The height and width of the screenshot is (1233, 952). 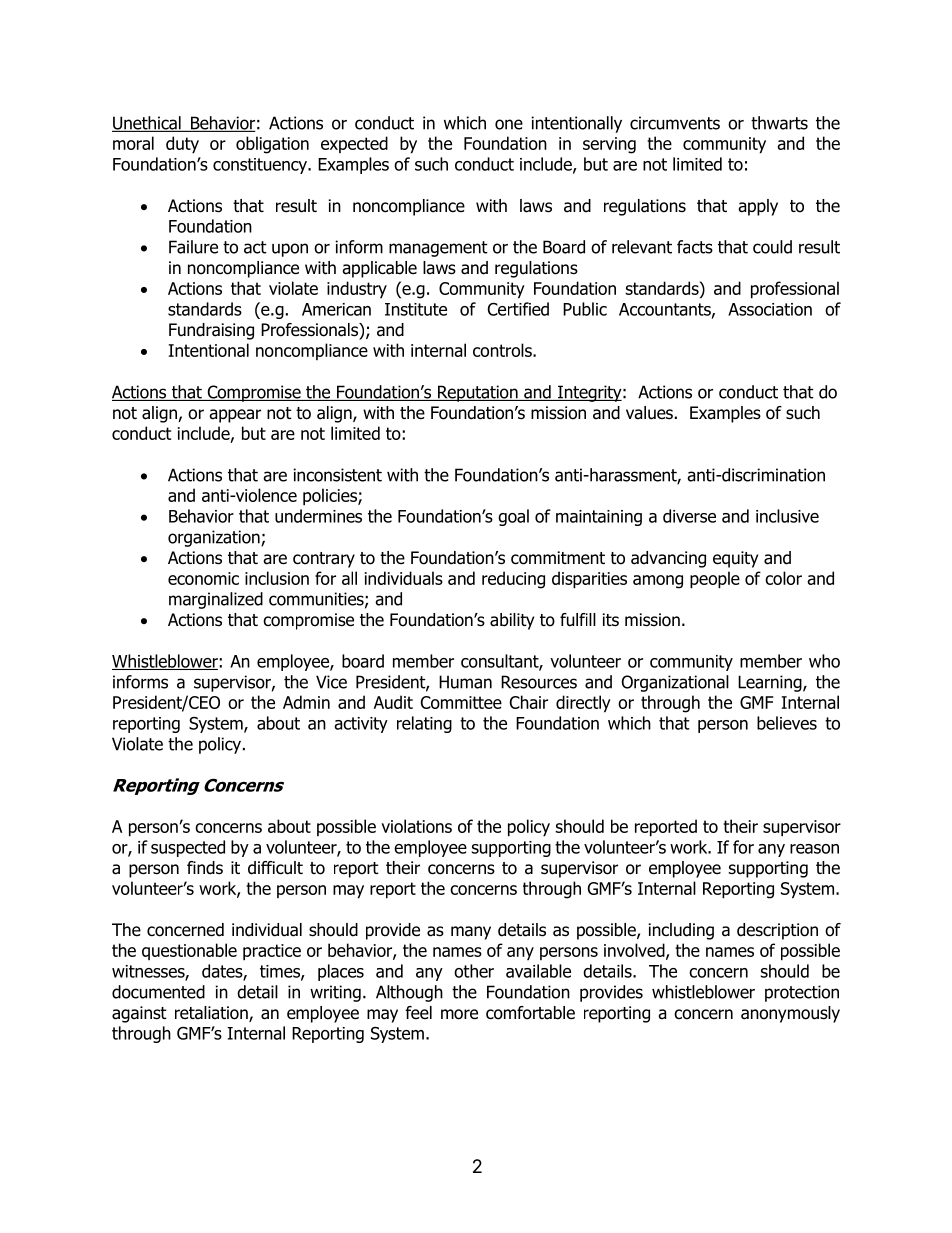 I want to click on duty, so click(x=182, y=145).
